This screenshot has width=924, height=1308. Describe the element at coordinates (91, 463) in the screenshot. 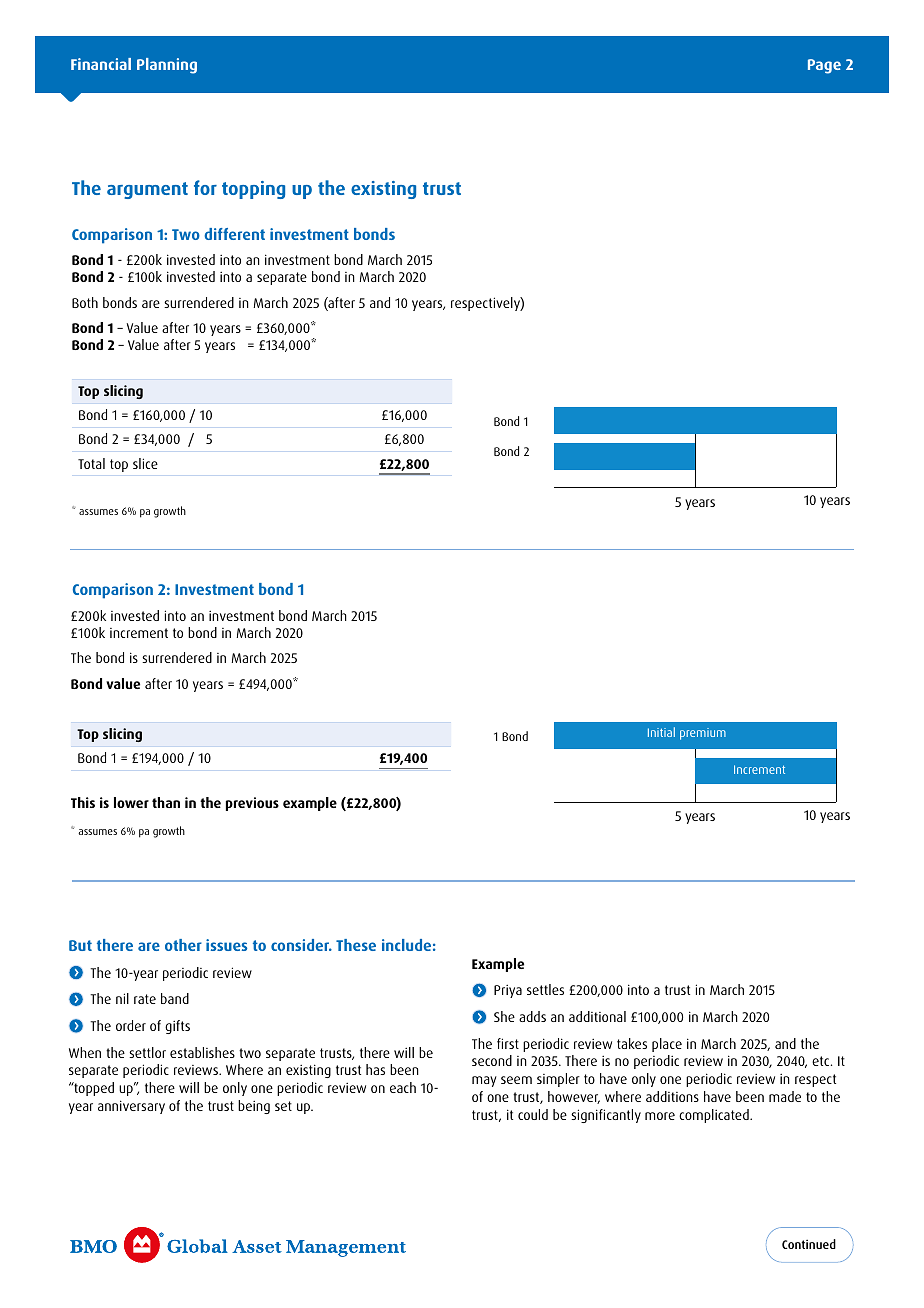

I see `Total` at that location.
